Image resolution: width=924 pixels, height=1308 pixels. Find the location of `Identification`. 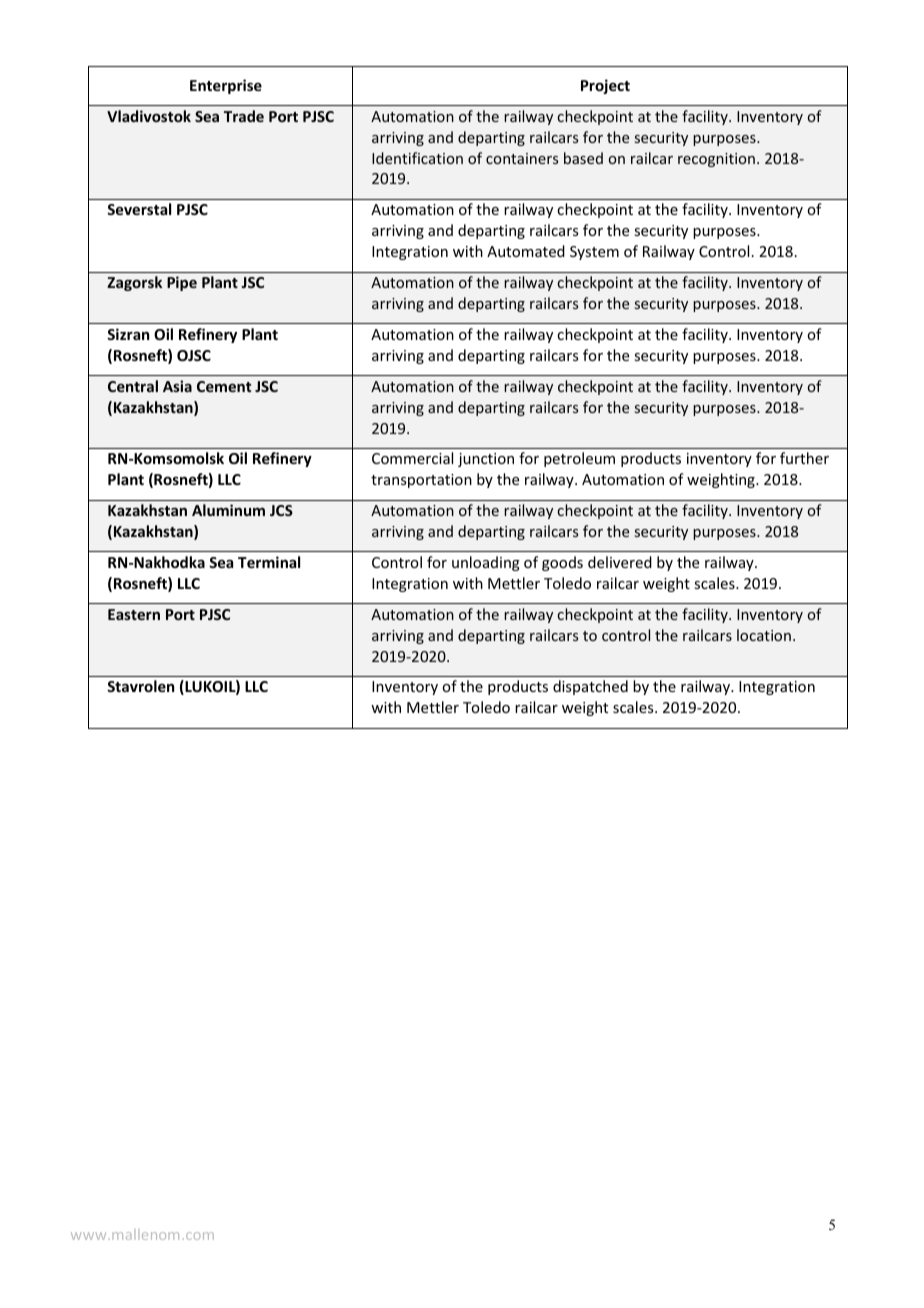

Identification is located at coordinates (417, 158).
